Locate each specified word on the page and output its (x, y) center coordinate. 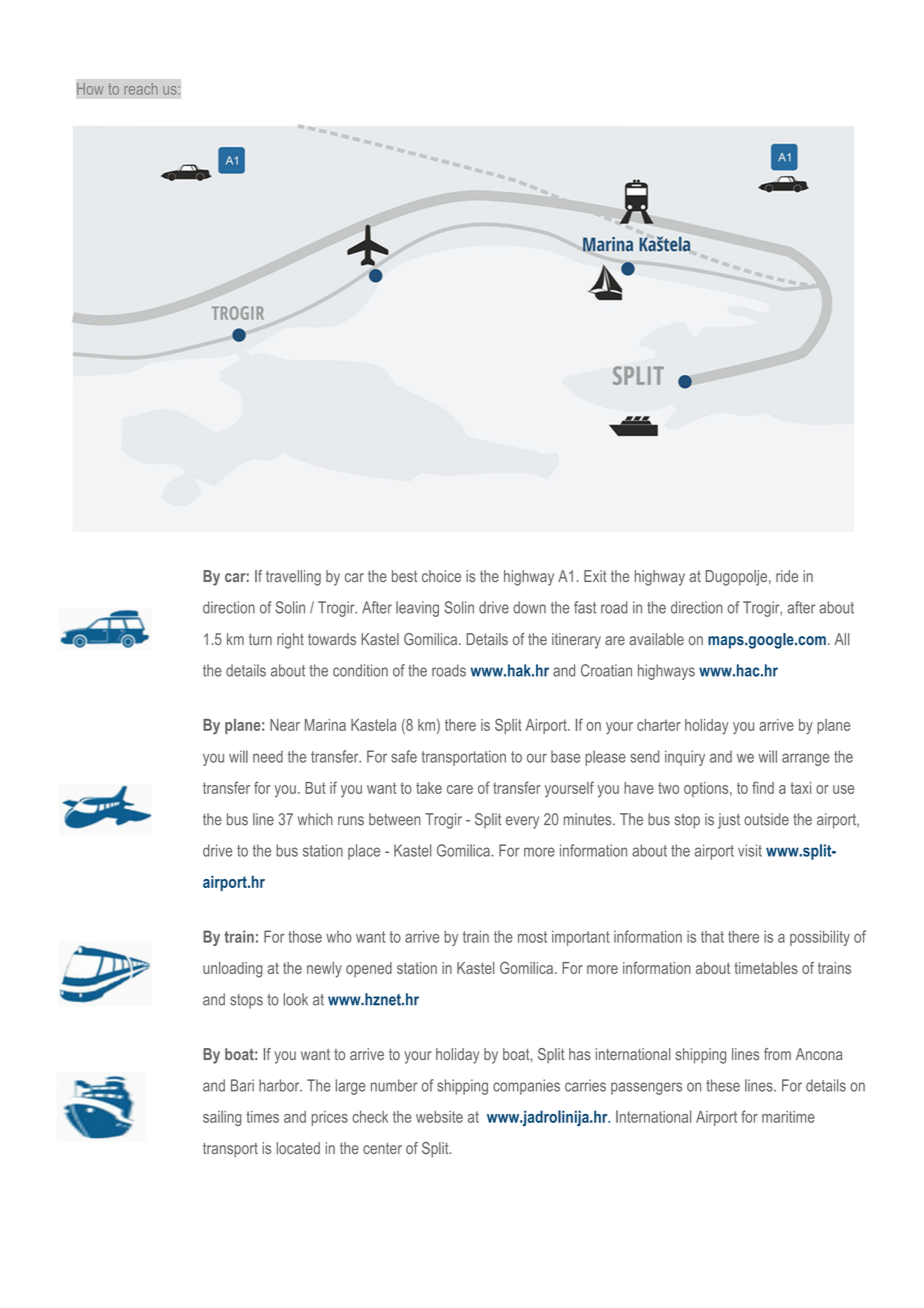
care (460, 789)
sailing (222, 1118)
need (268, 756)
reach (141, 89)
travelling (293, 578)
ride (787, 576)
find (763, 787)
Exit (595, 576)
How (90, 89)
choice (441, 576)
